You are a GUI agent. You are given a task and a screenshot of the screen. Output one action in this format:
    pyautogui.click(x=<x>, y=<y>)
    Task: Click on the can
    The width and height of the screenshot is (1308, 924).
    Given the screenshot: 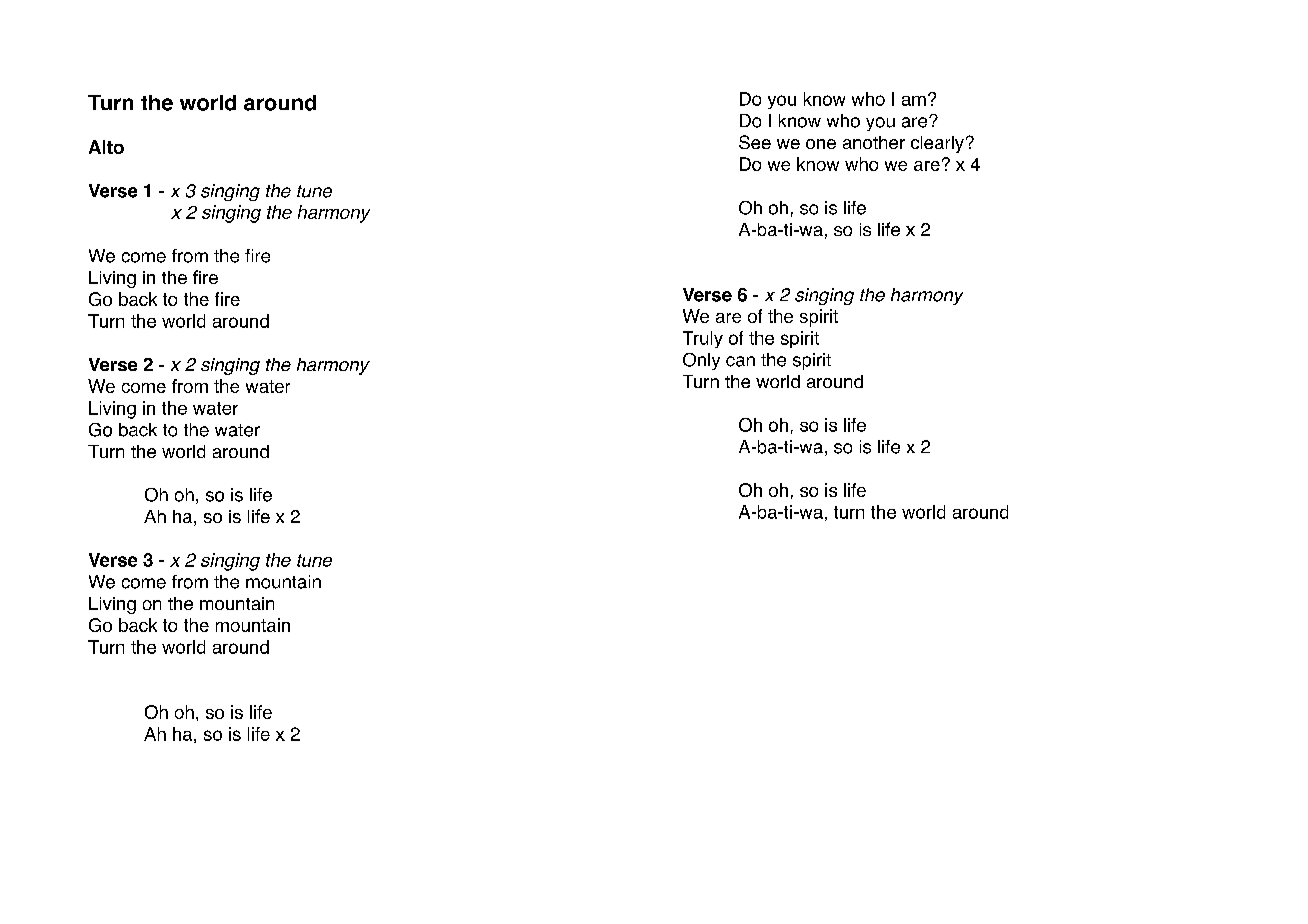 What is the action you would take?
    pyautogui.click(x=740, y=361)
